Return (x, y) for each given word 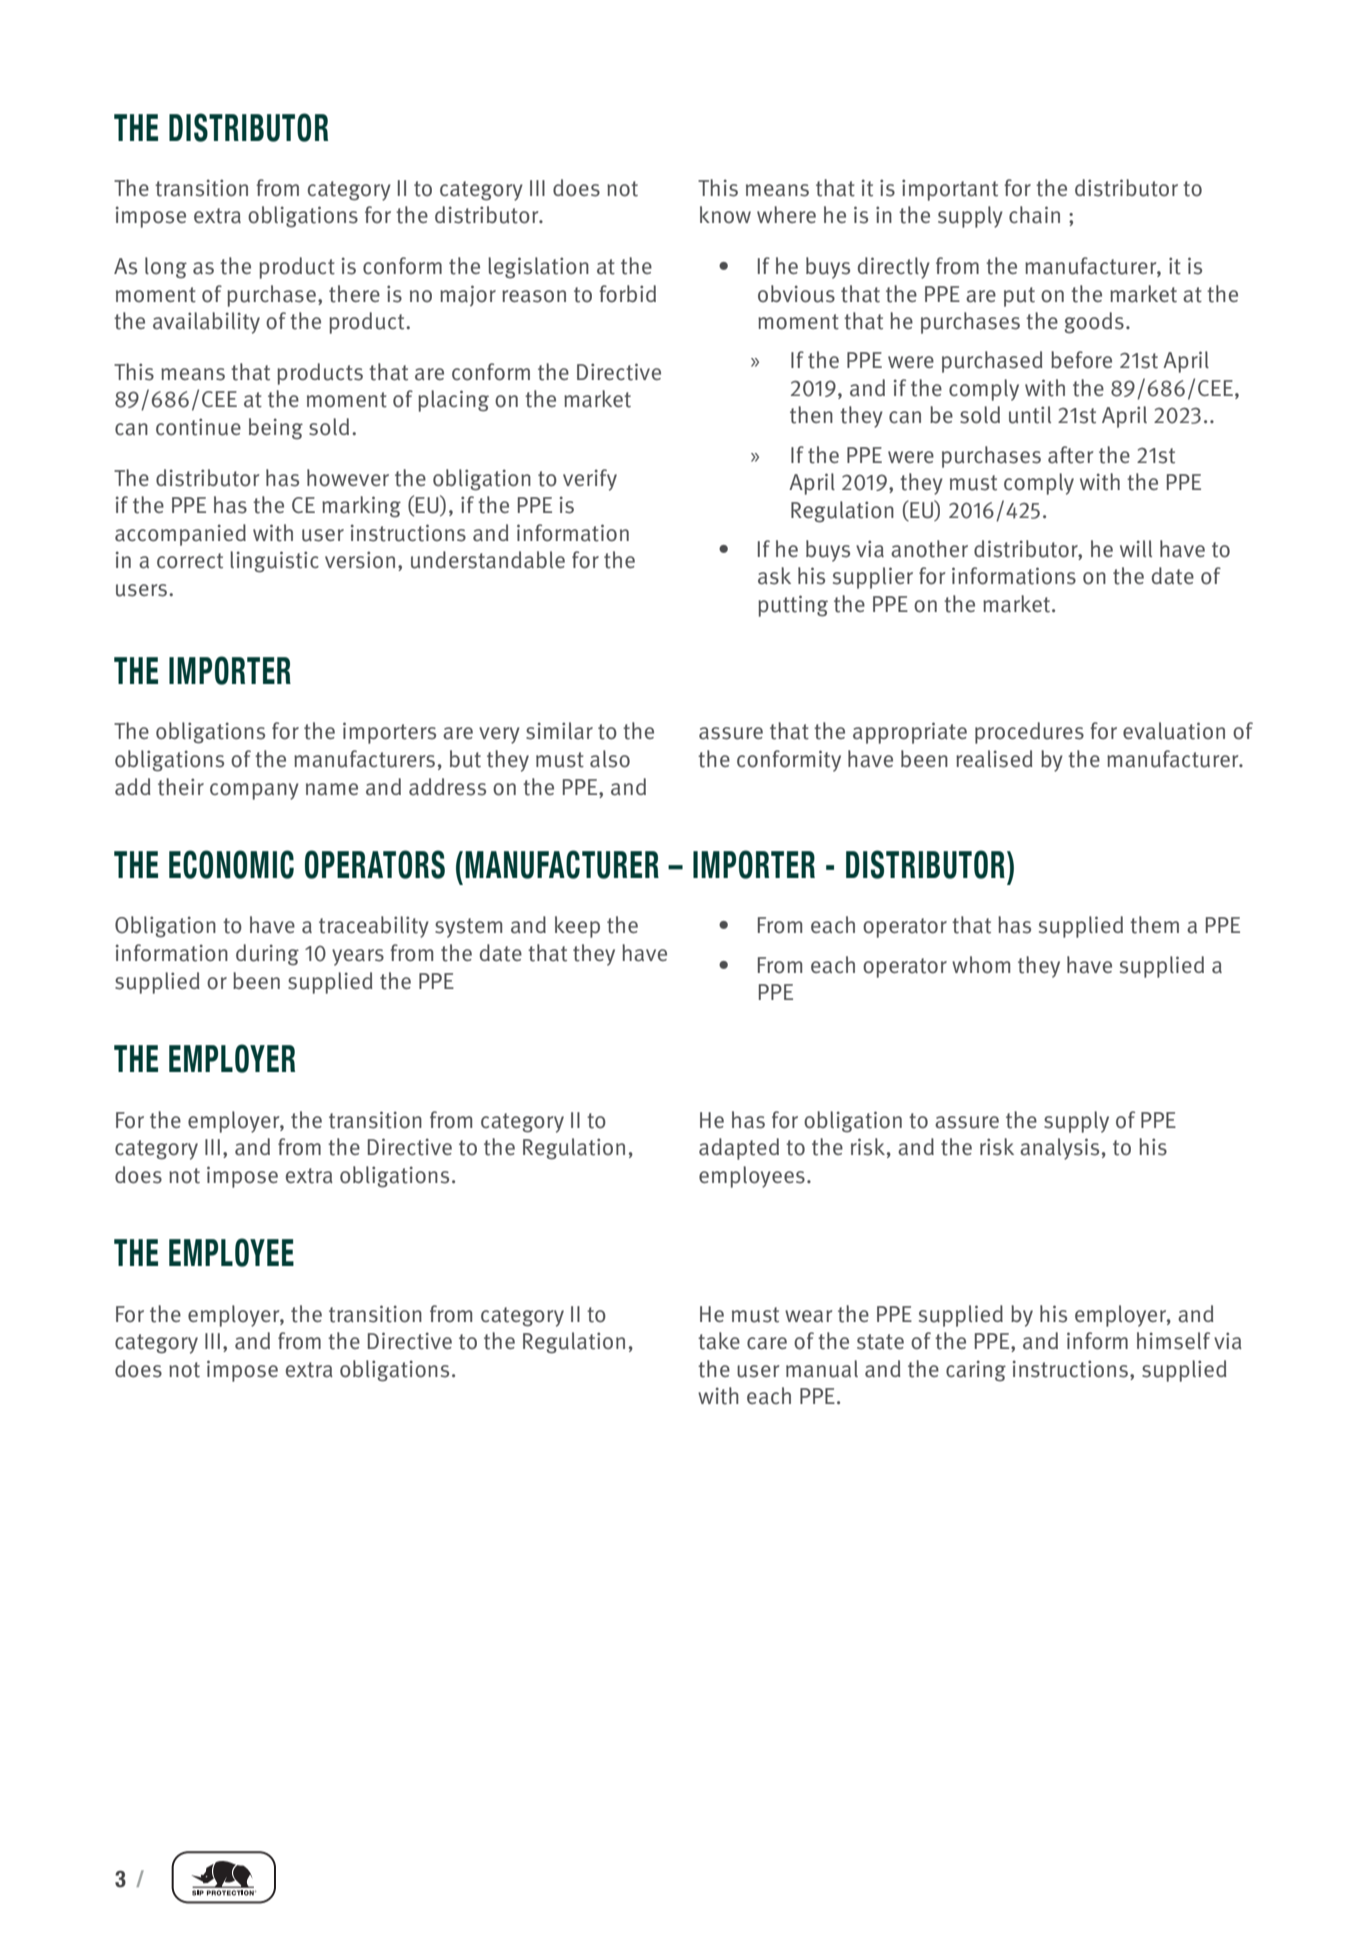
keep (577, 927)
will (1136, 548)
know (725, 215)
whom (981, 965)
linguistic (274, 562)
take (719, 1341)
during (267, 955)
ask (774, 576)
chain (1034, 215)
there (354, 294)
